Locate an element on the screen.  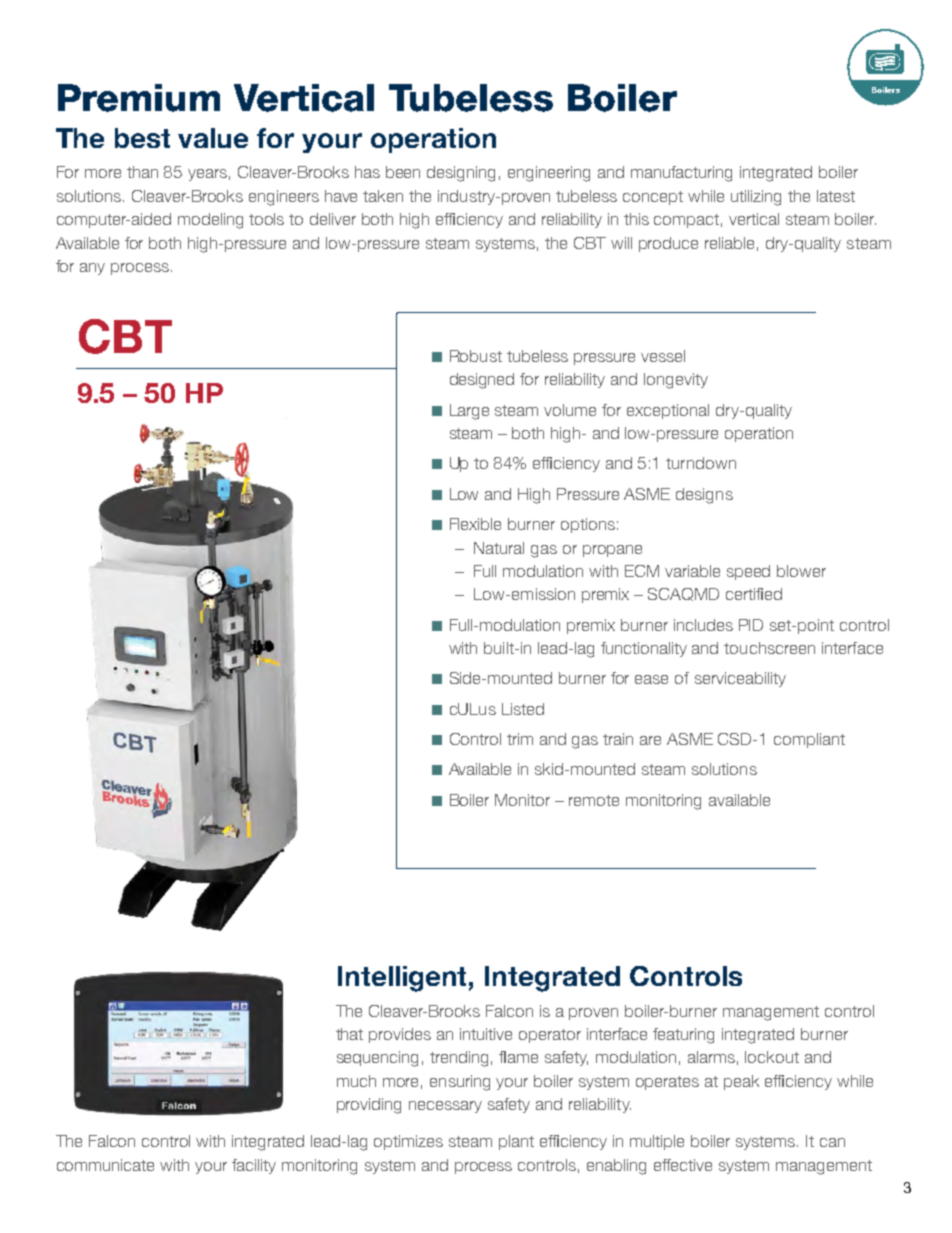
trim is located at coordinates (520, 739).
